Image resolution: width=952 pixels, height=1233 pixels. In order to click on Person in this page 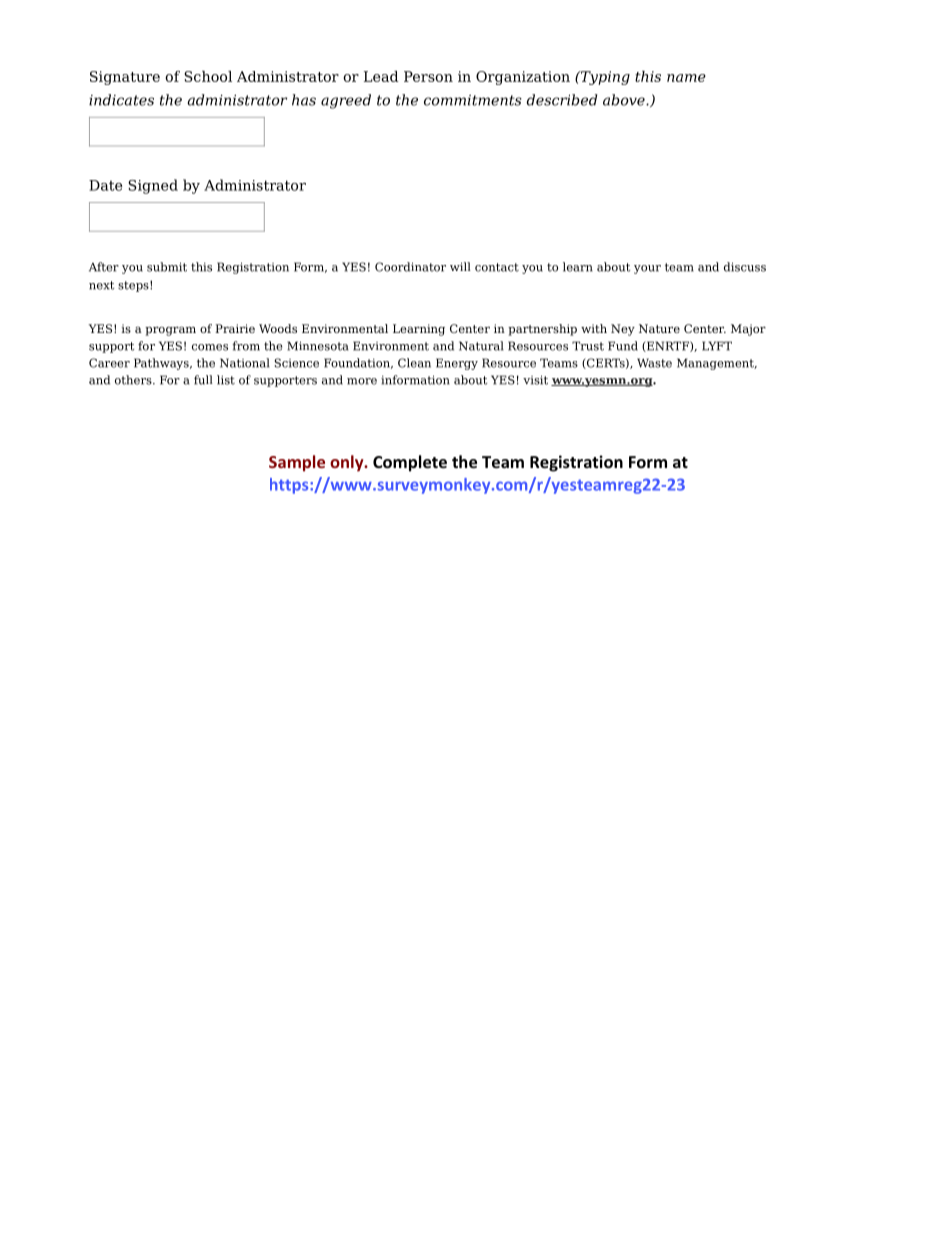, I will do `click(428, 76)`.
